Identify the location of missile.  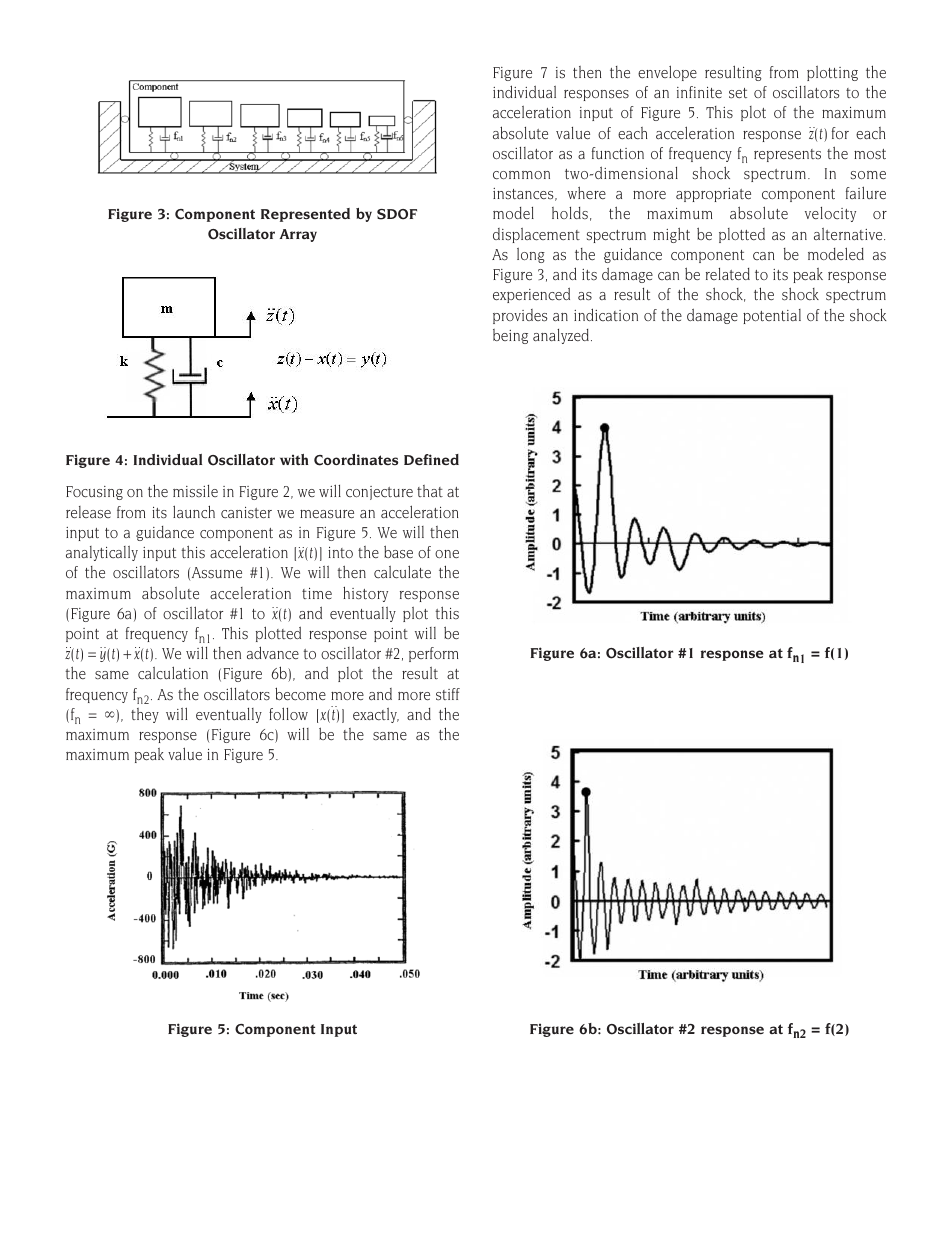
(195, 491).
